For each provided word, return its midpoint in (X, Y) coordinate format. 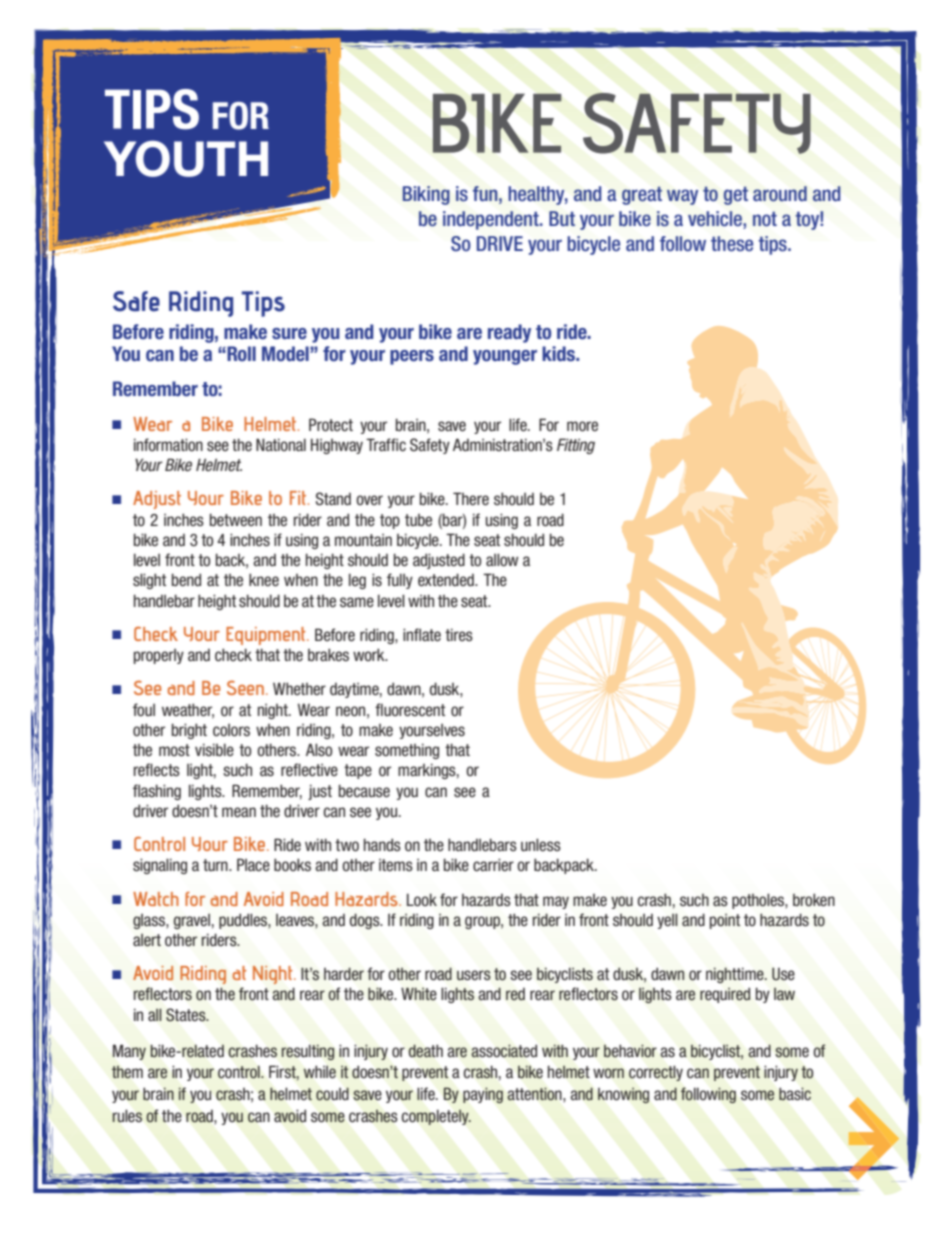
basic (795, 1094)
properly (159, 656)
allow (502, 560)
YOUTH (186, 158)
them (127, 1072)
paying (483, 1095)
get (736, 196)
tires (459, 634)
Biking (426, 195)
